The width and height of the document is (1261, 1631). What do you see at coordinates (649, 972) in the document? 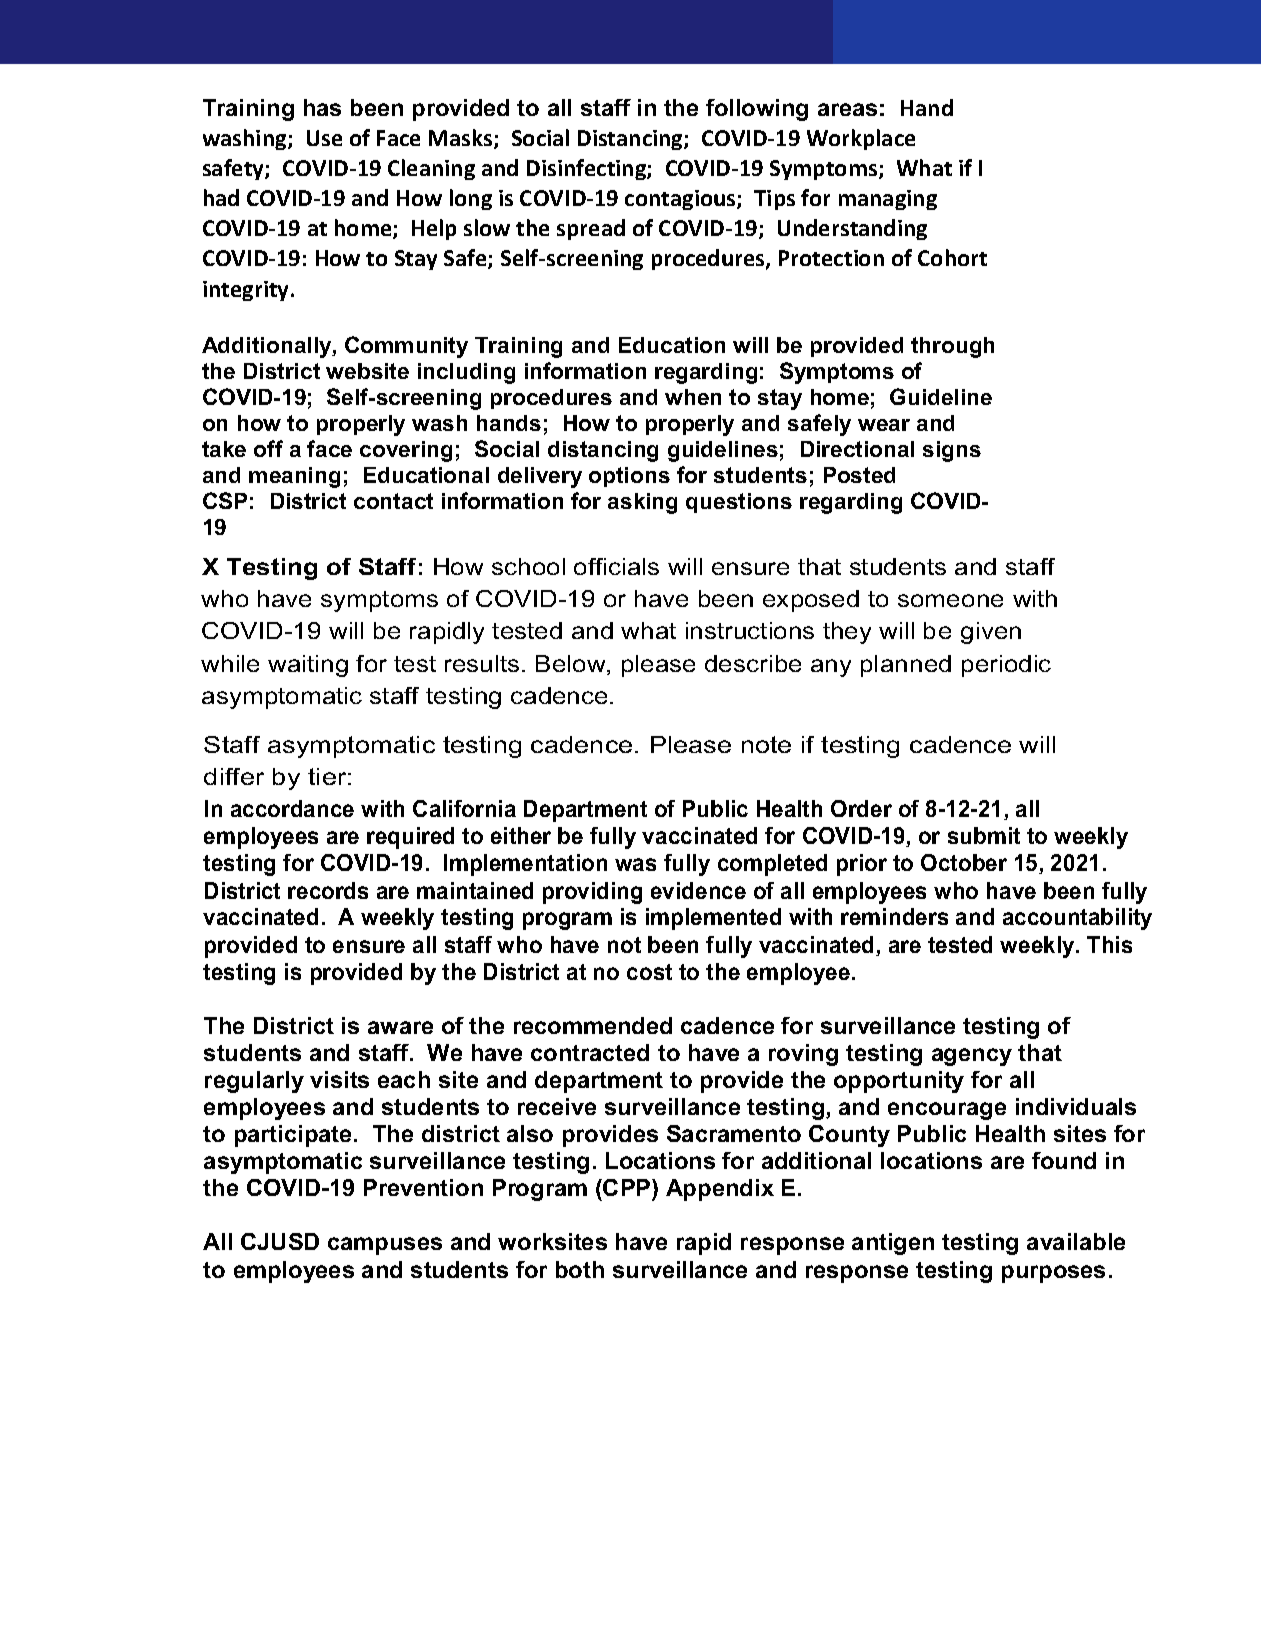
I see `cost` at bounding box center [649, 972].
